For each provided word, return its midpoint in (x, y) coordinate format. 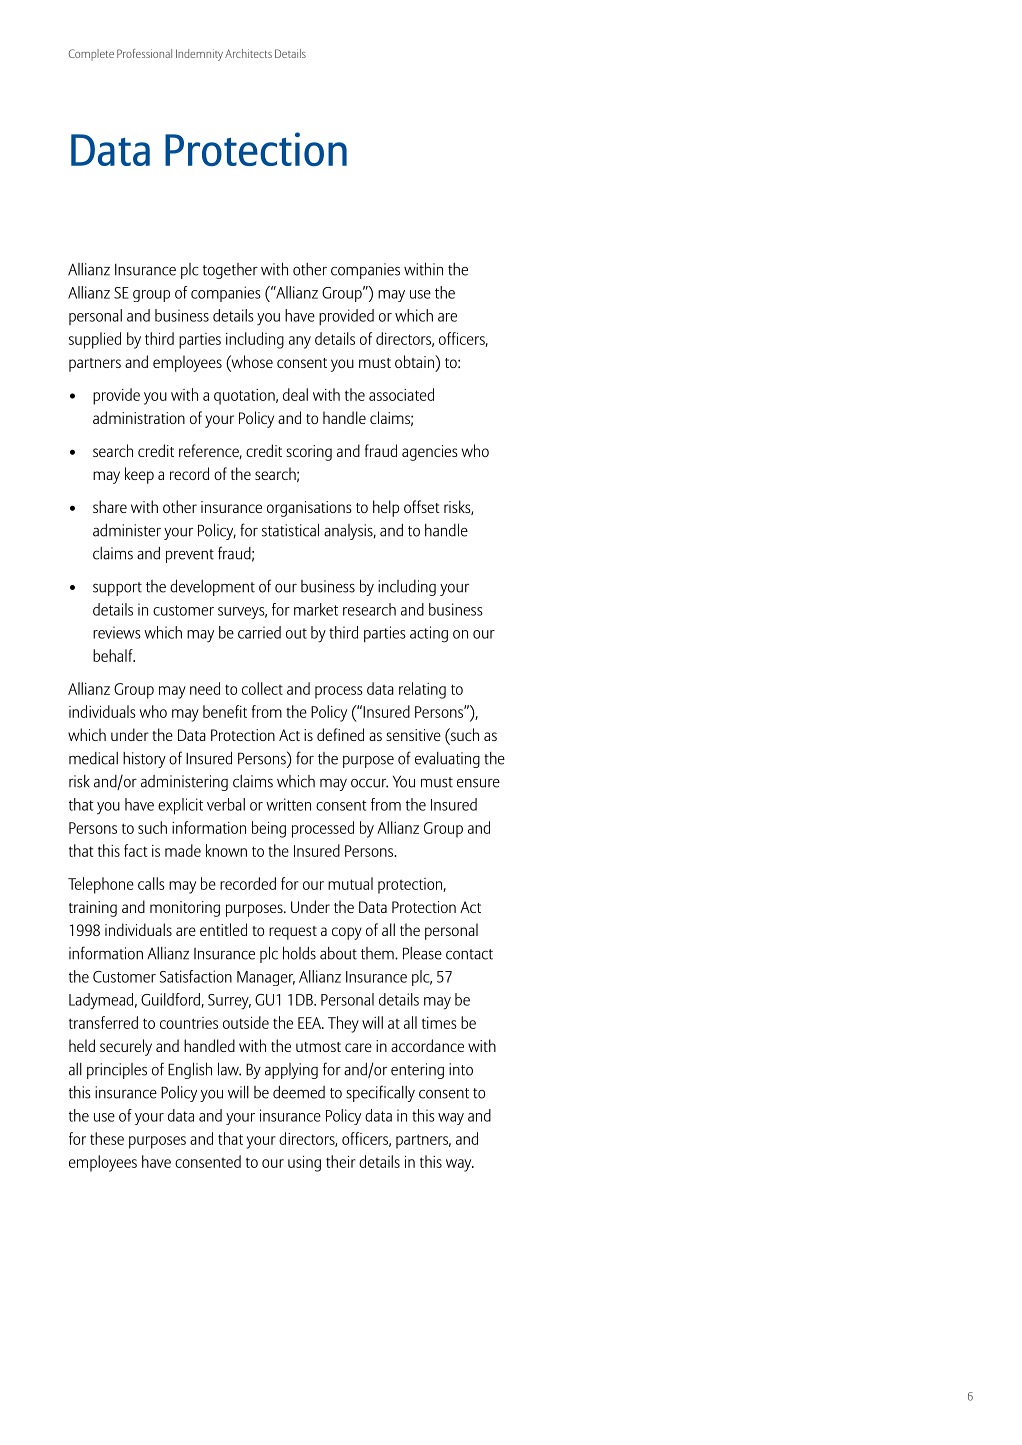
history (144, 760)
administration (139, 417)
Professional (144, 53)
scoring (309, 453)
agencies (430, 453)
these (107, 1138)
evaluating (447, 760)
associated (401, 394)
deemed (299, 1092)
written (288, 804)
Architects (248, 53)
